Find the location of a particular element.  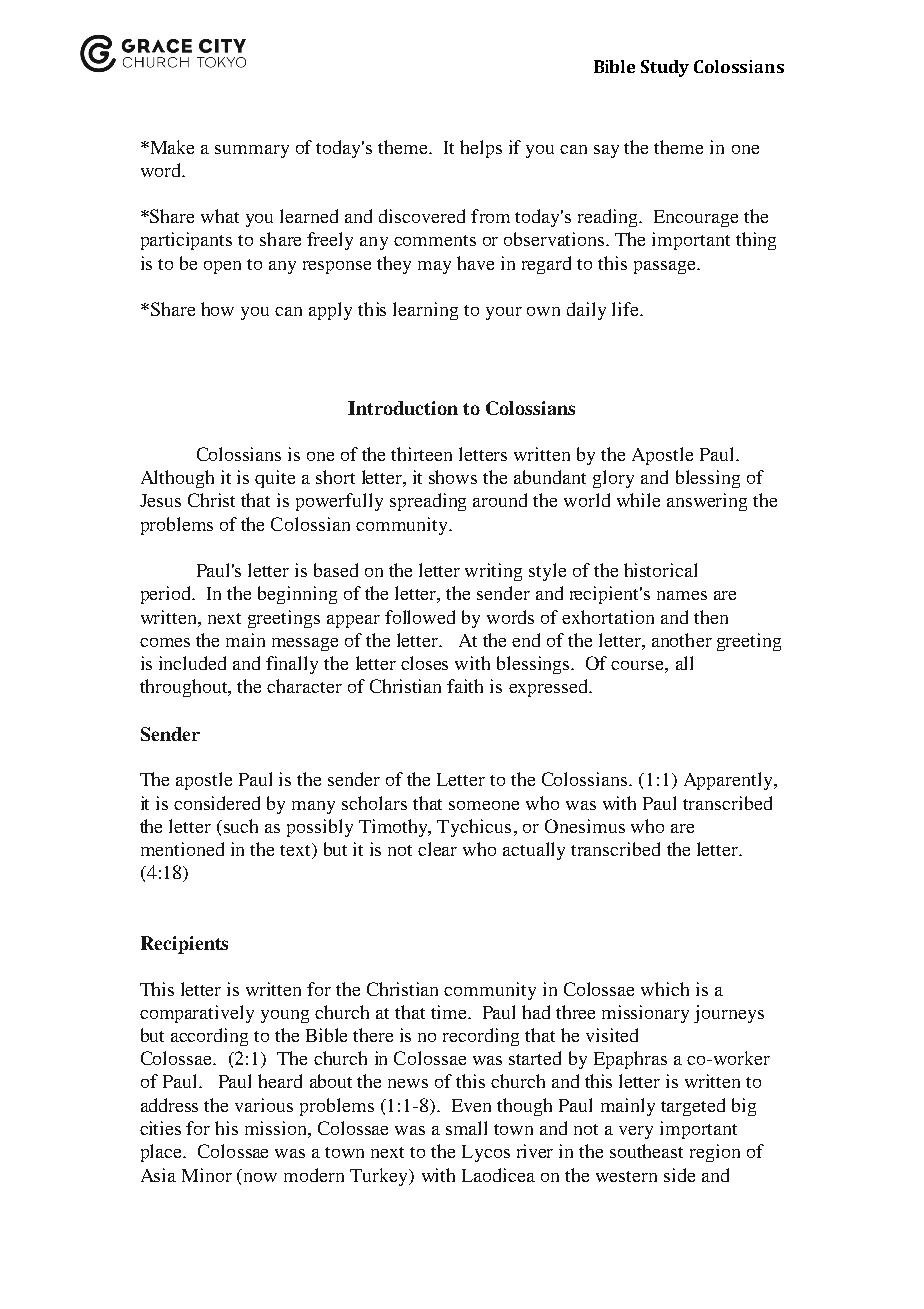

summary is located at coordinates (252, 151).
